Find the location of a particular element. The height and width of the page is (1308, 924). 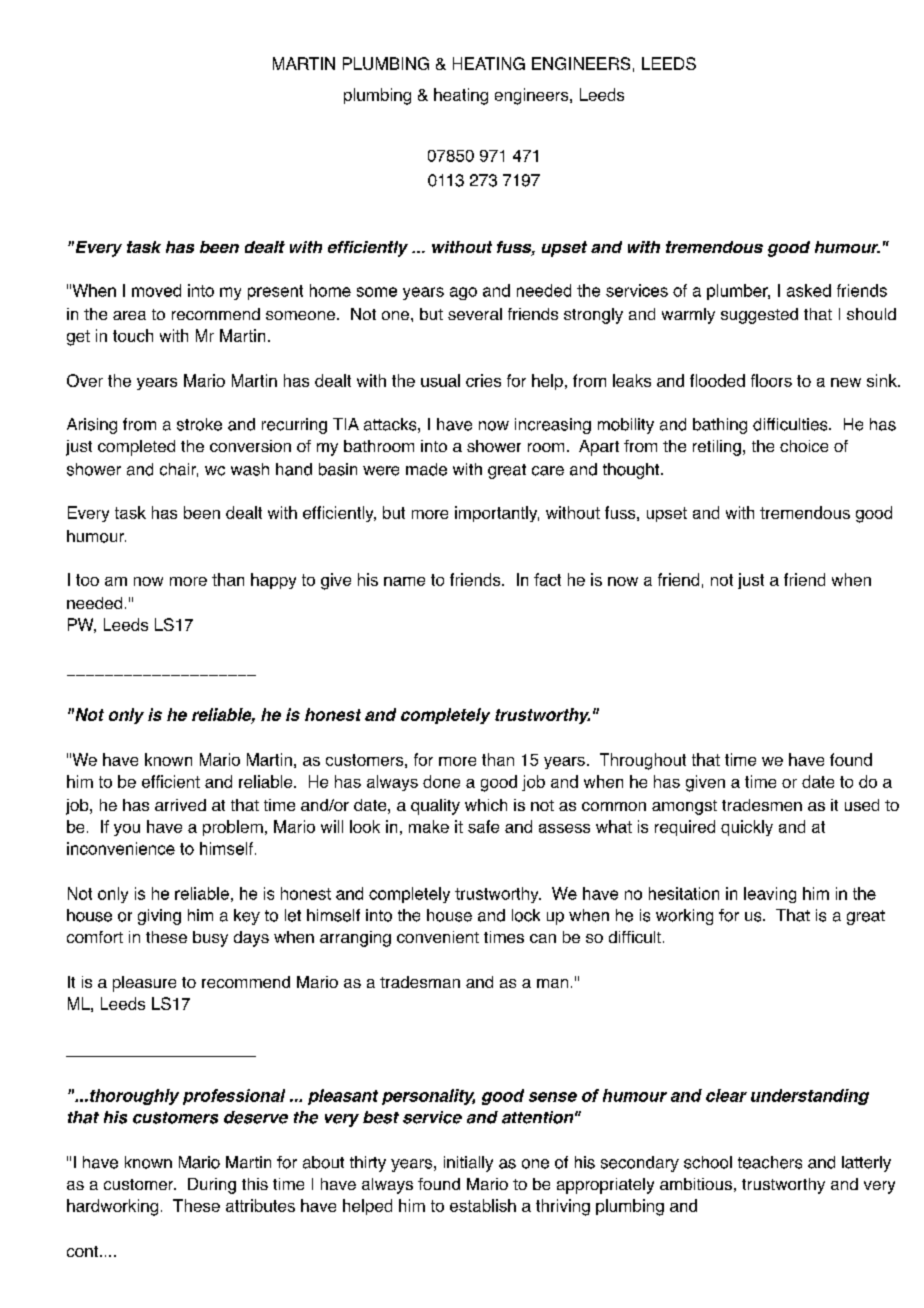

giving is located at coordinates (159, 917).
